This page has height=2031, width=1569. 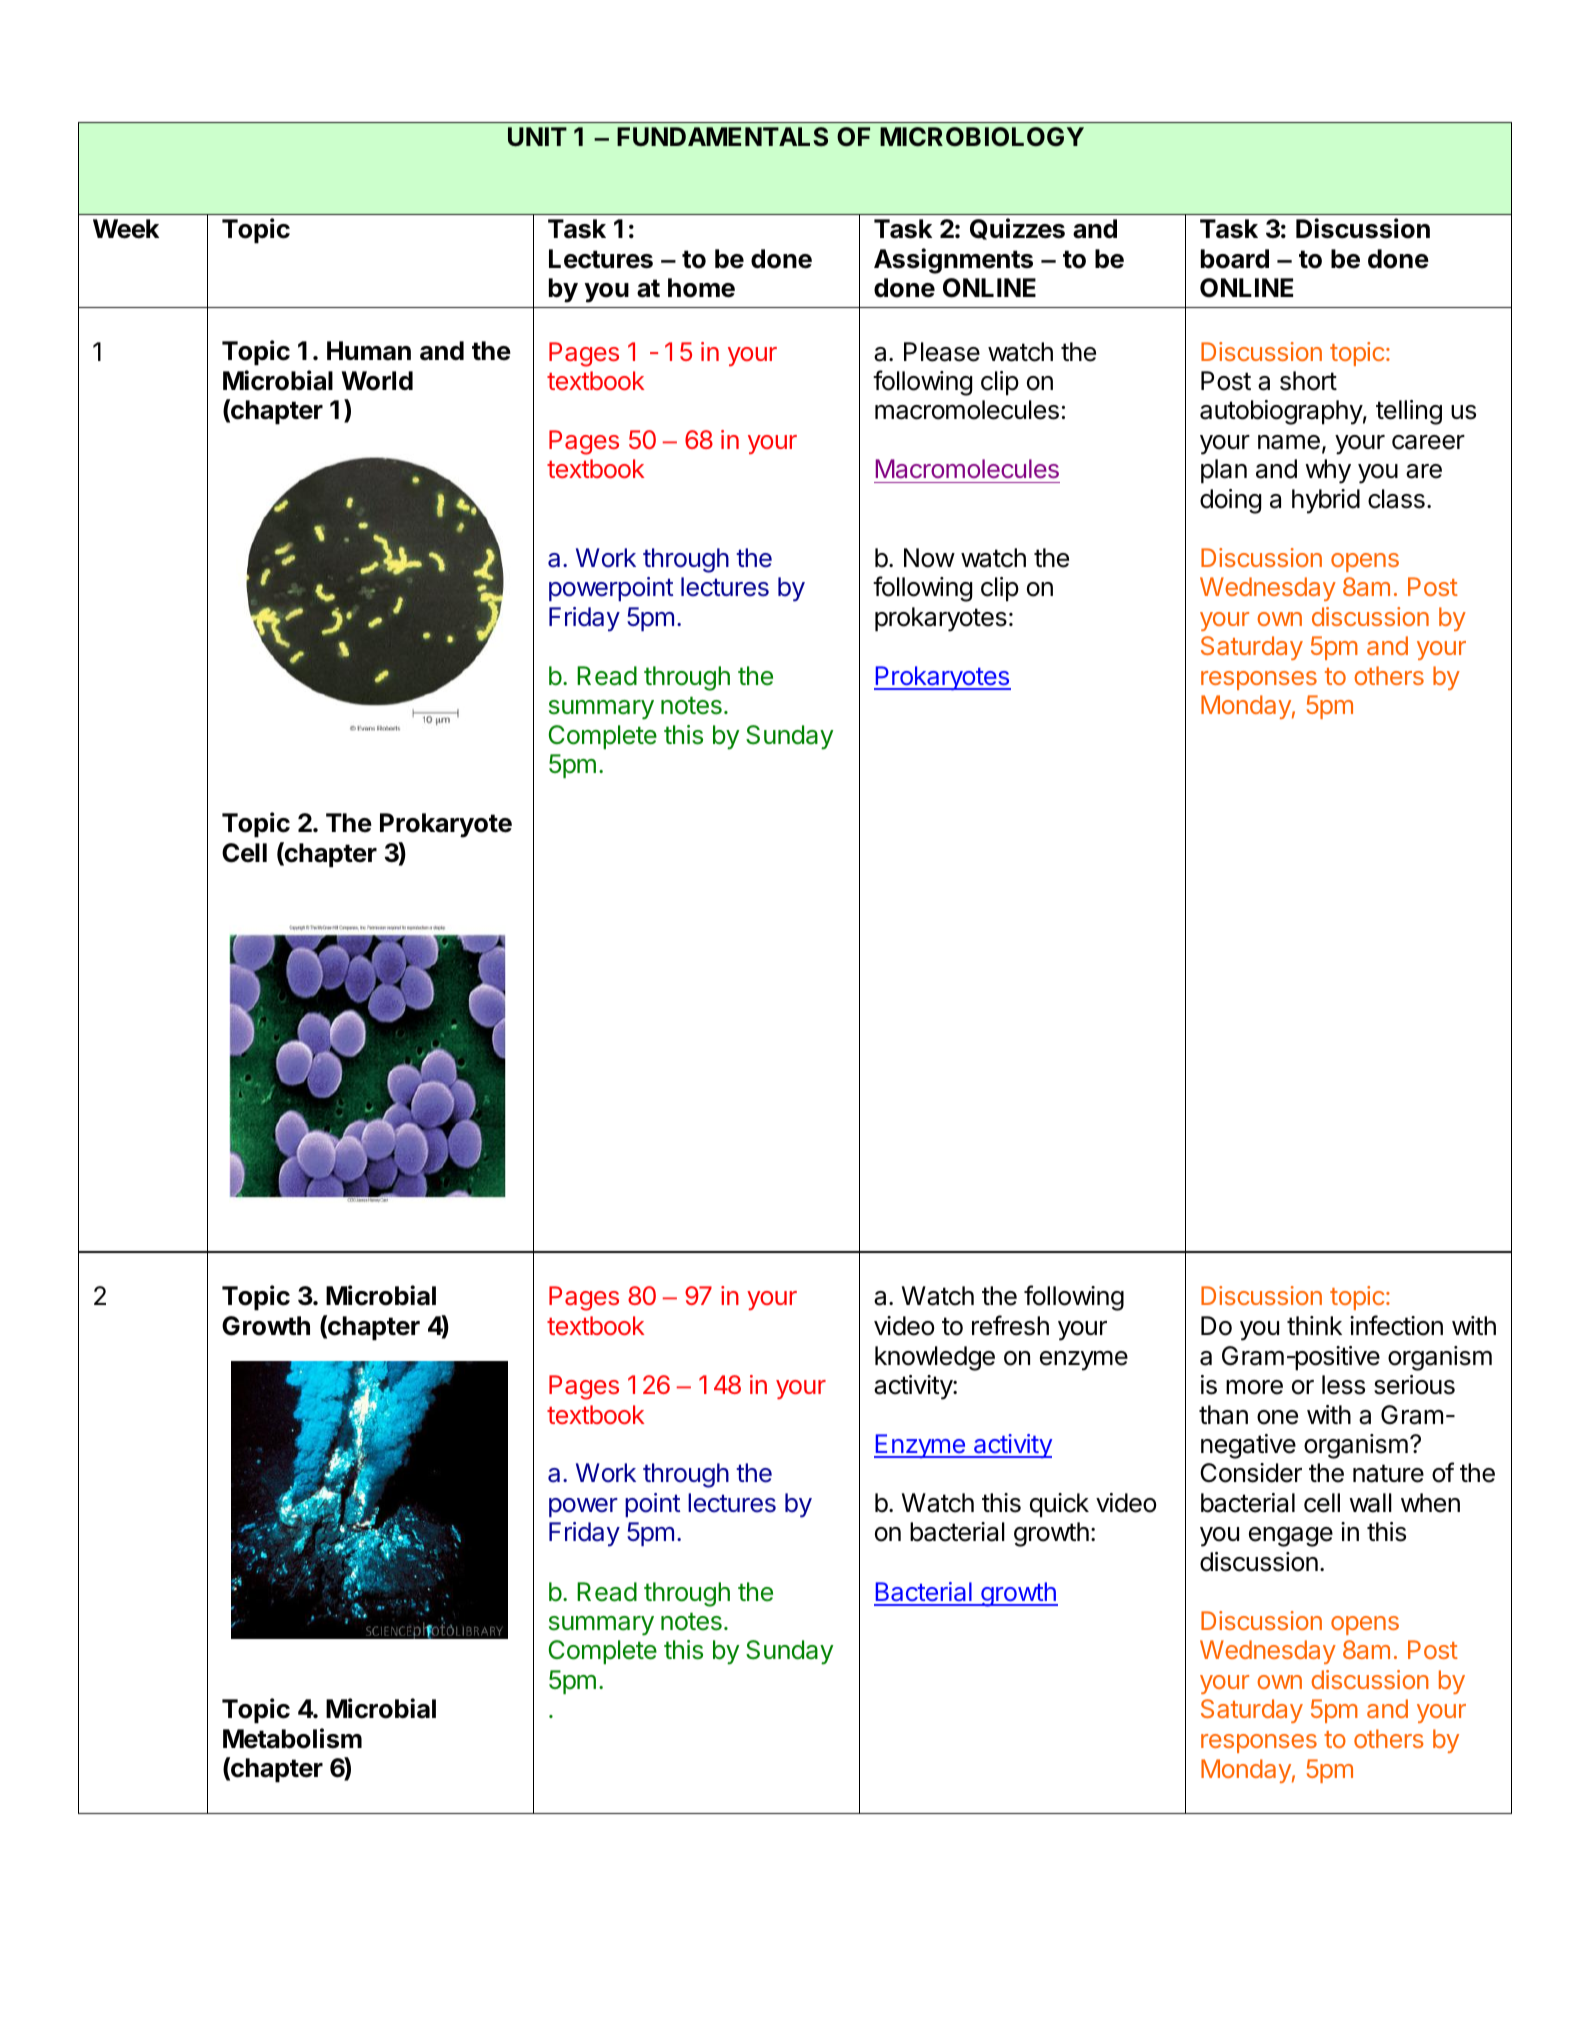 I want to click on quick, so click(x=1059, y=1505).
